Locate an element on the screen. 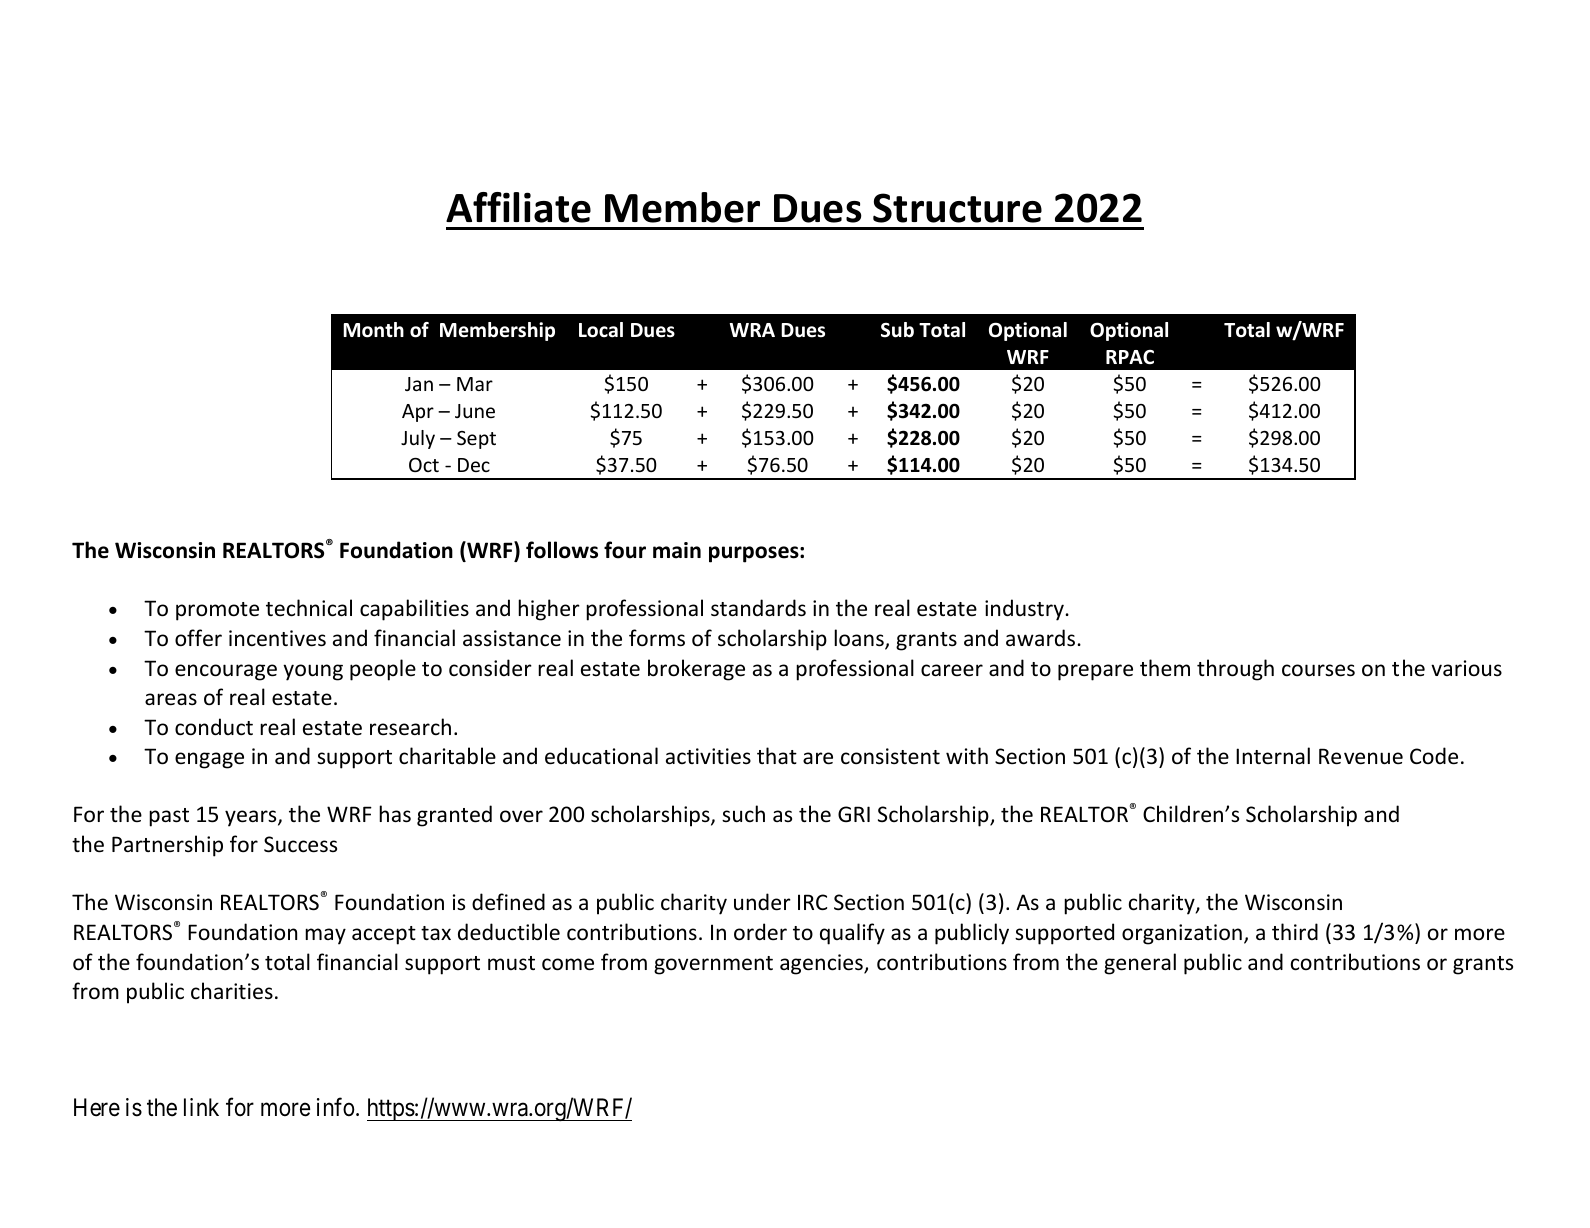 Image resolution: width=1590 pixels, height=1228 pixels. Apr is located at coordinates (418, 413).
